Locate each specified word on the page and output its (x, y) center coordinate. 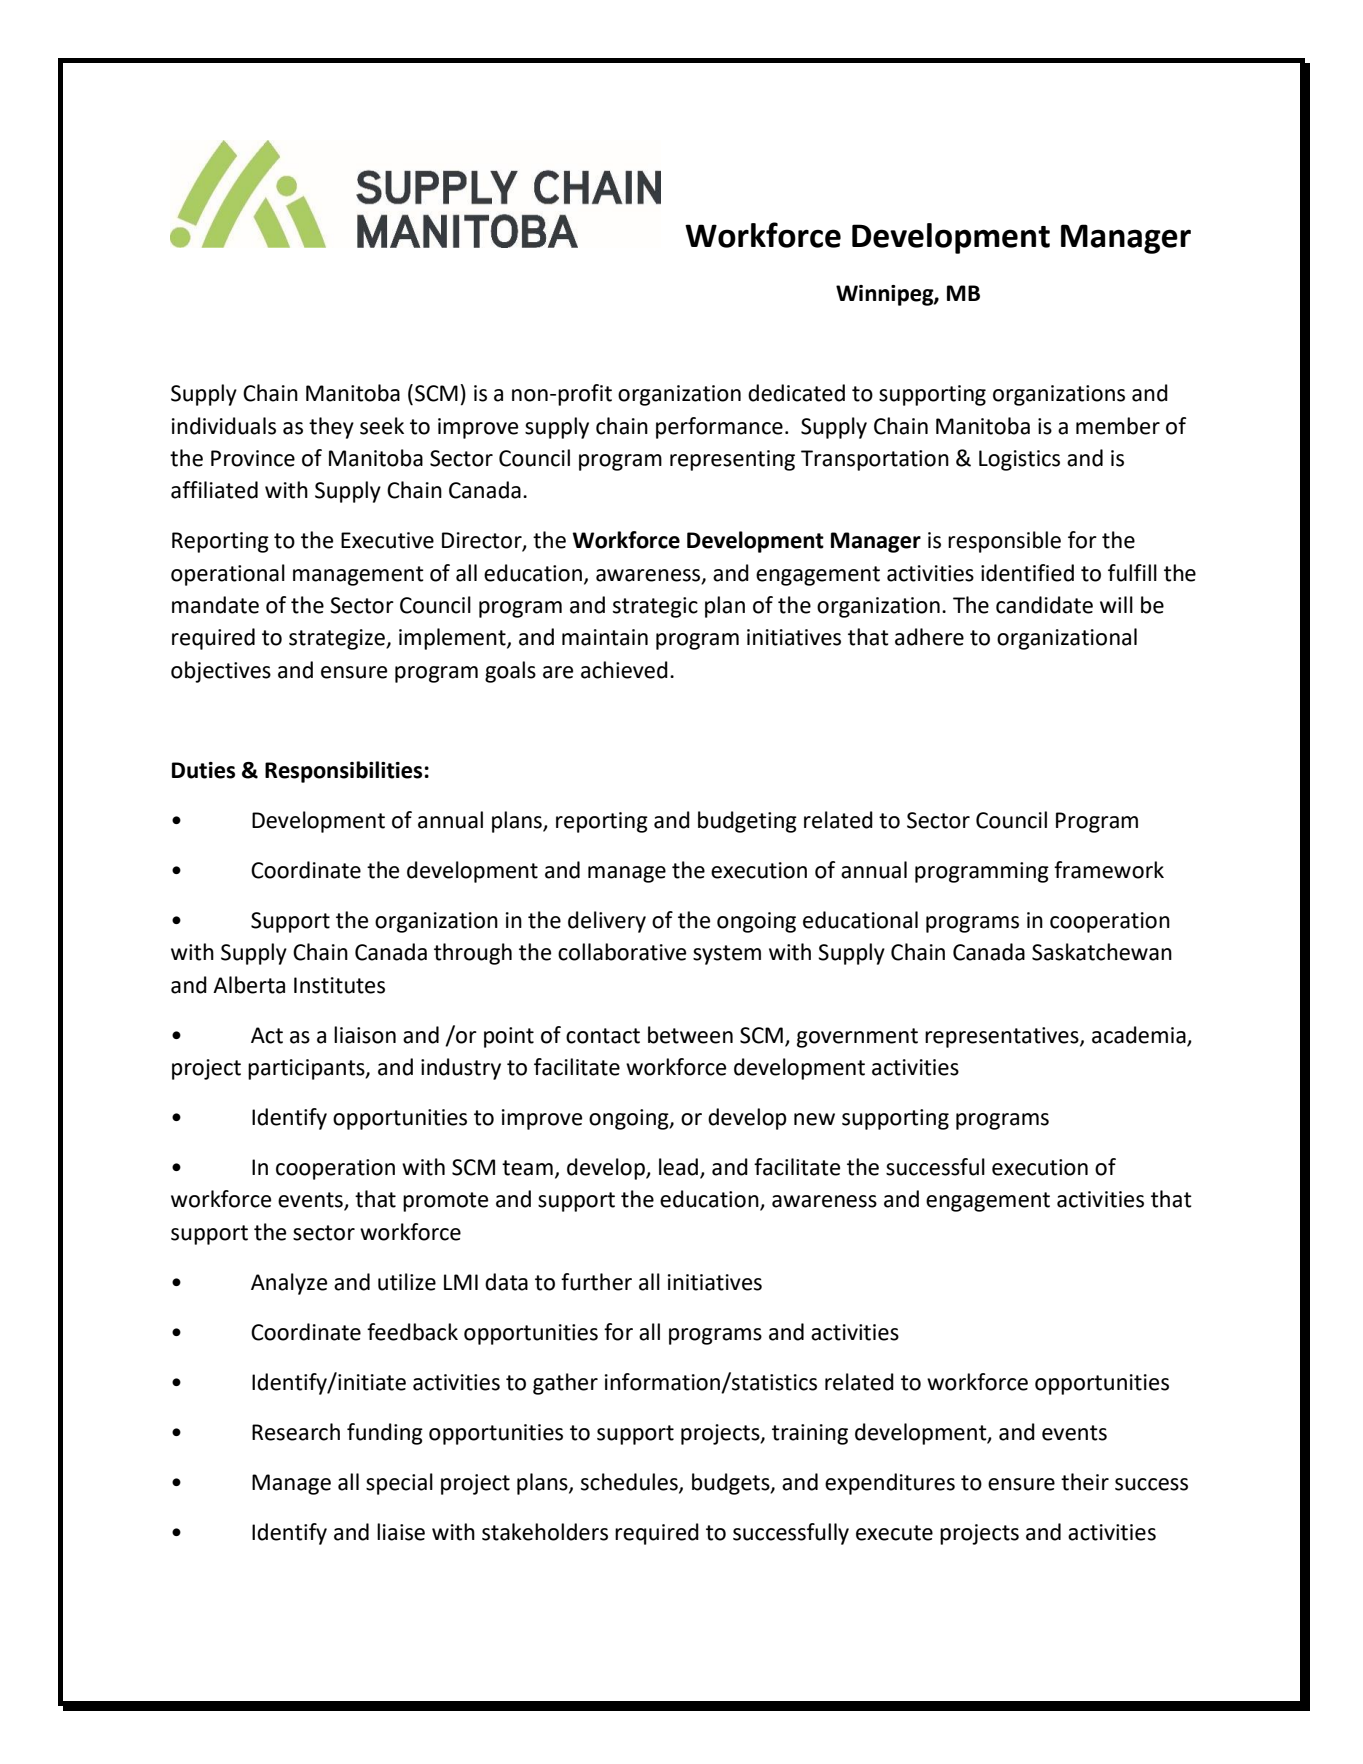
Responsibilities (343, 772)
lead (680, 1168)
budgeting (747, 822)
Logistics (1019, 460)
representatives (1003, 1037)
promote (445, 1202)
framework (1109, 870)
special (399, 1484)
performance (719, 428)
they (331, 428)
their (1085, 1482)
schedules (630, 1483)
